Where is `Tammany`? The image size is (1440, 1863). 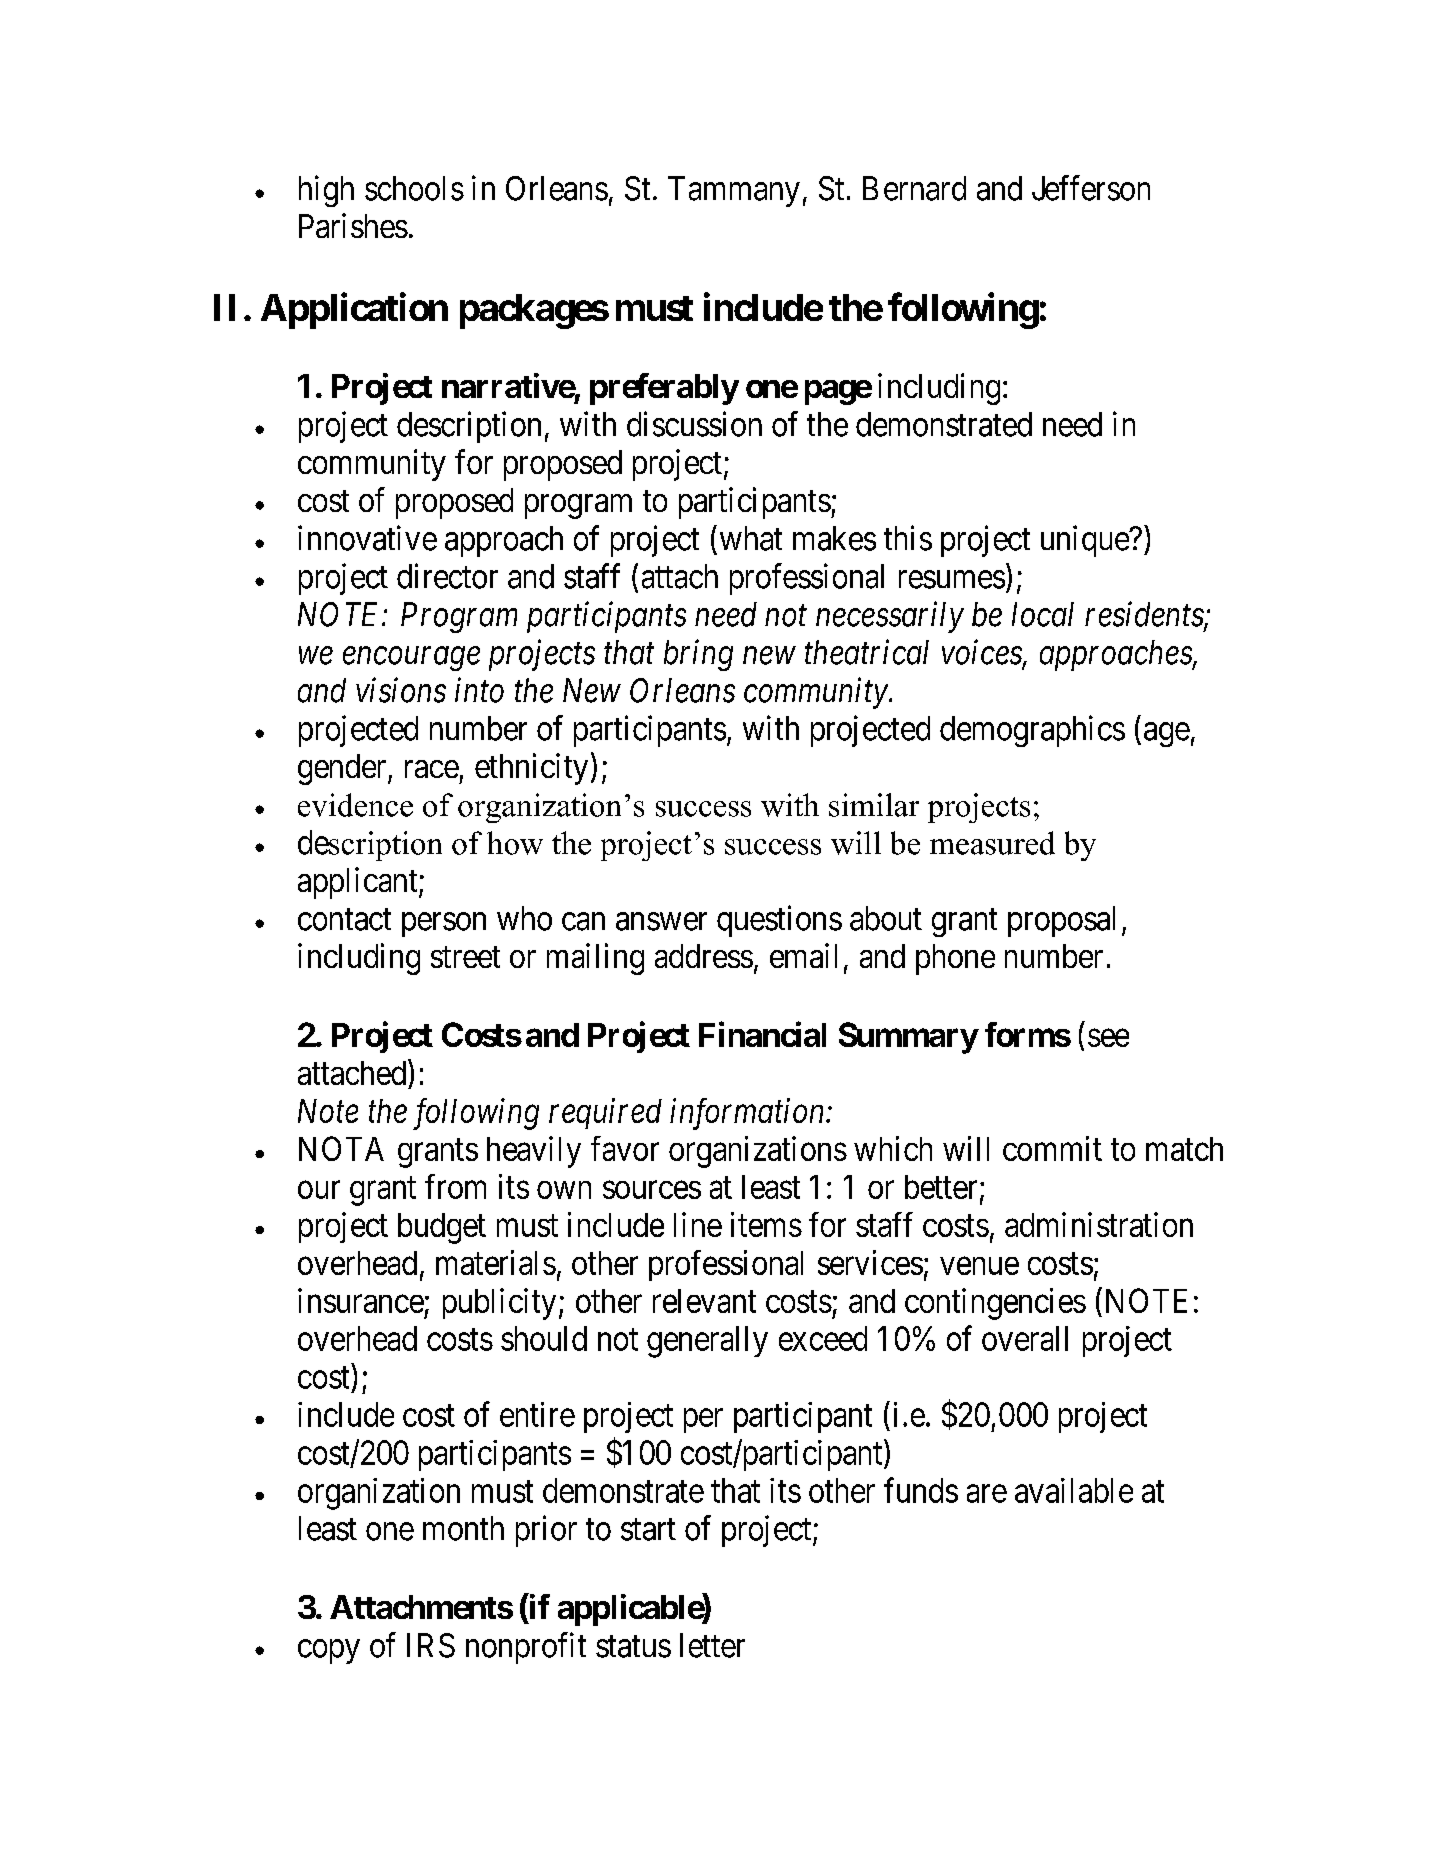 Tammany is located at coordinates (734, 191).
